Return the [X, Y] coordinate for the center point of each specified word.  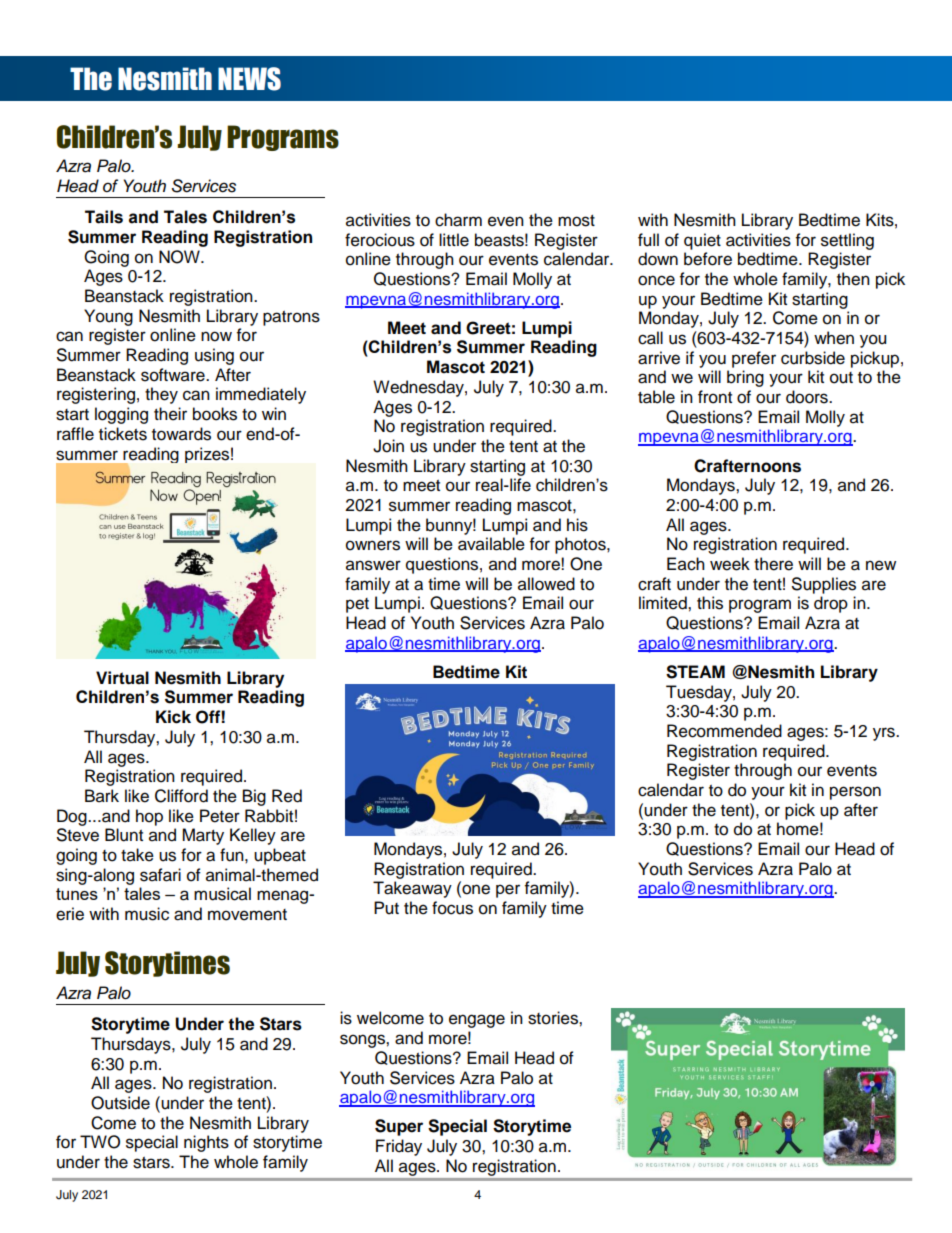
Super [399, 1127]
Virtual [122, 678]
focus [452, 908]
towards [181, 434]
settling [847, 241]
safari [160, 875]
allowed [546, 584]
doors [808, 397]
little [454, 240]
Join [388, 446]
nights [206, 1143]
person [855, 793]
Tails [104, 217]
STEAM [695, 672]
